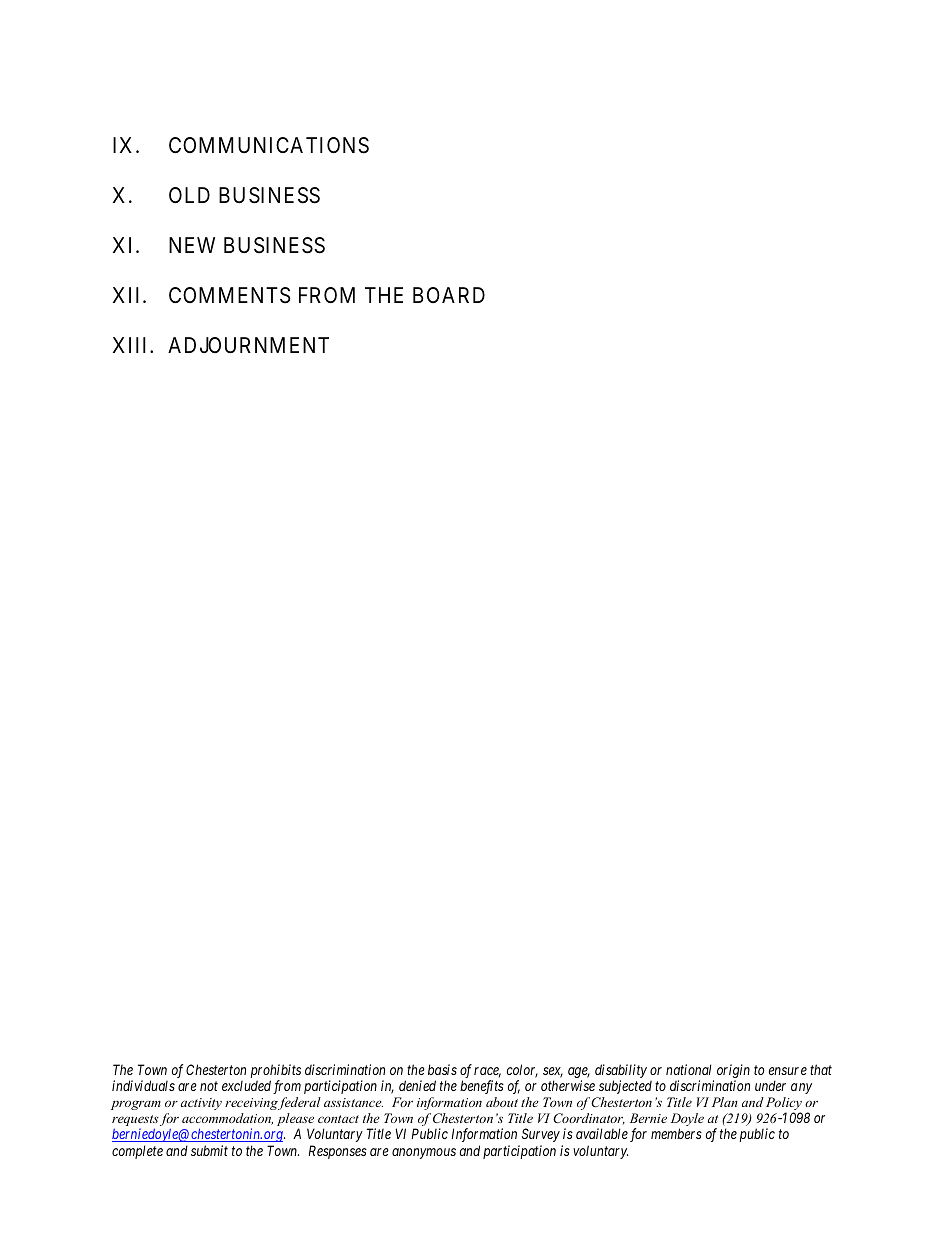 Image resolution: width=952 pixels, height=1233 pixels. I want to click on ADJOURNMENT, so click(248, 345).
